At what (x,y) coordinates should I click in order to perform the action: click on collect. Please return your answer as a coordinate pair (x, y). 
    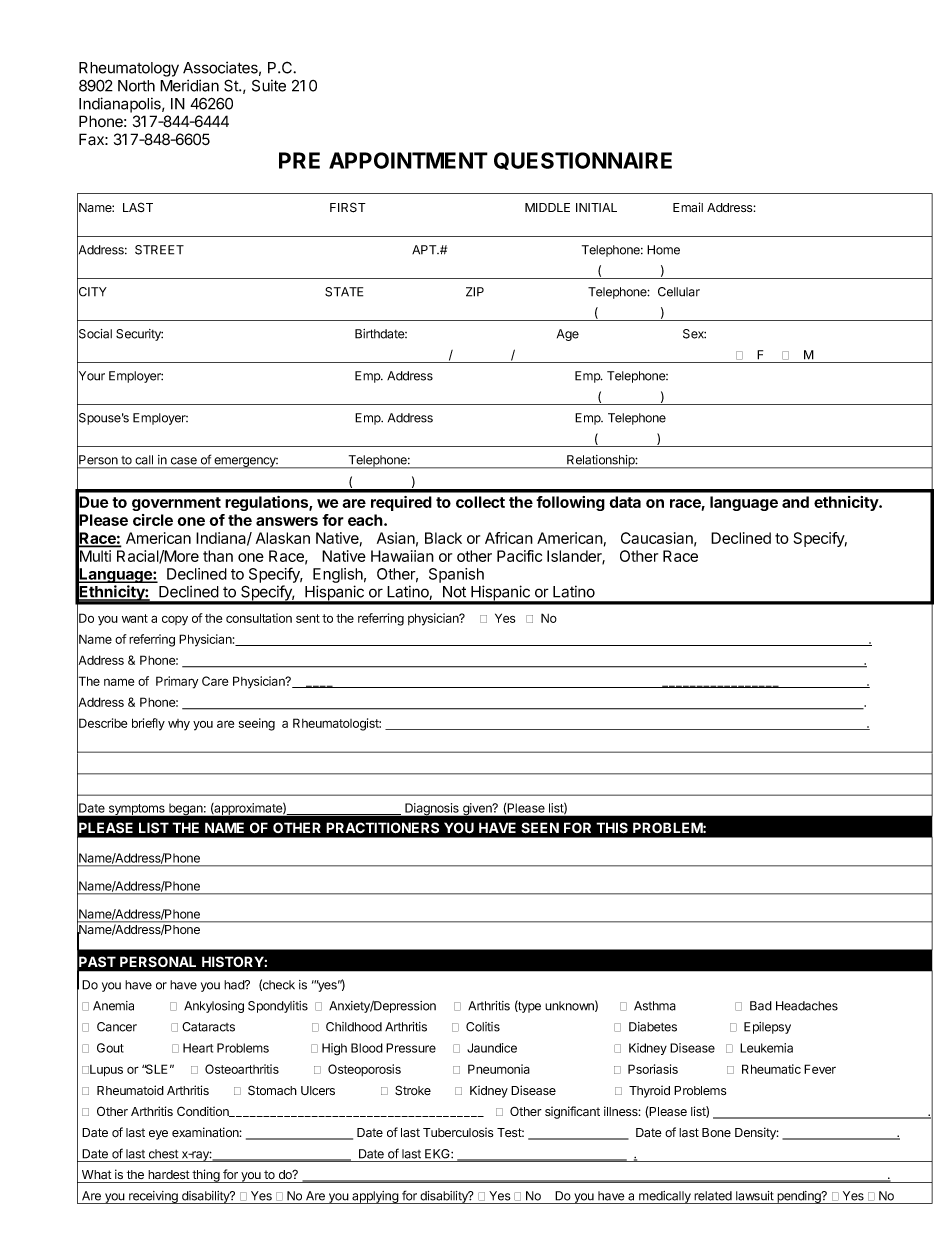
    Looking at the image, I should click on (480, 502).
